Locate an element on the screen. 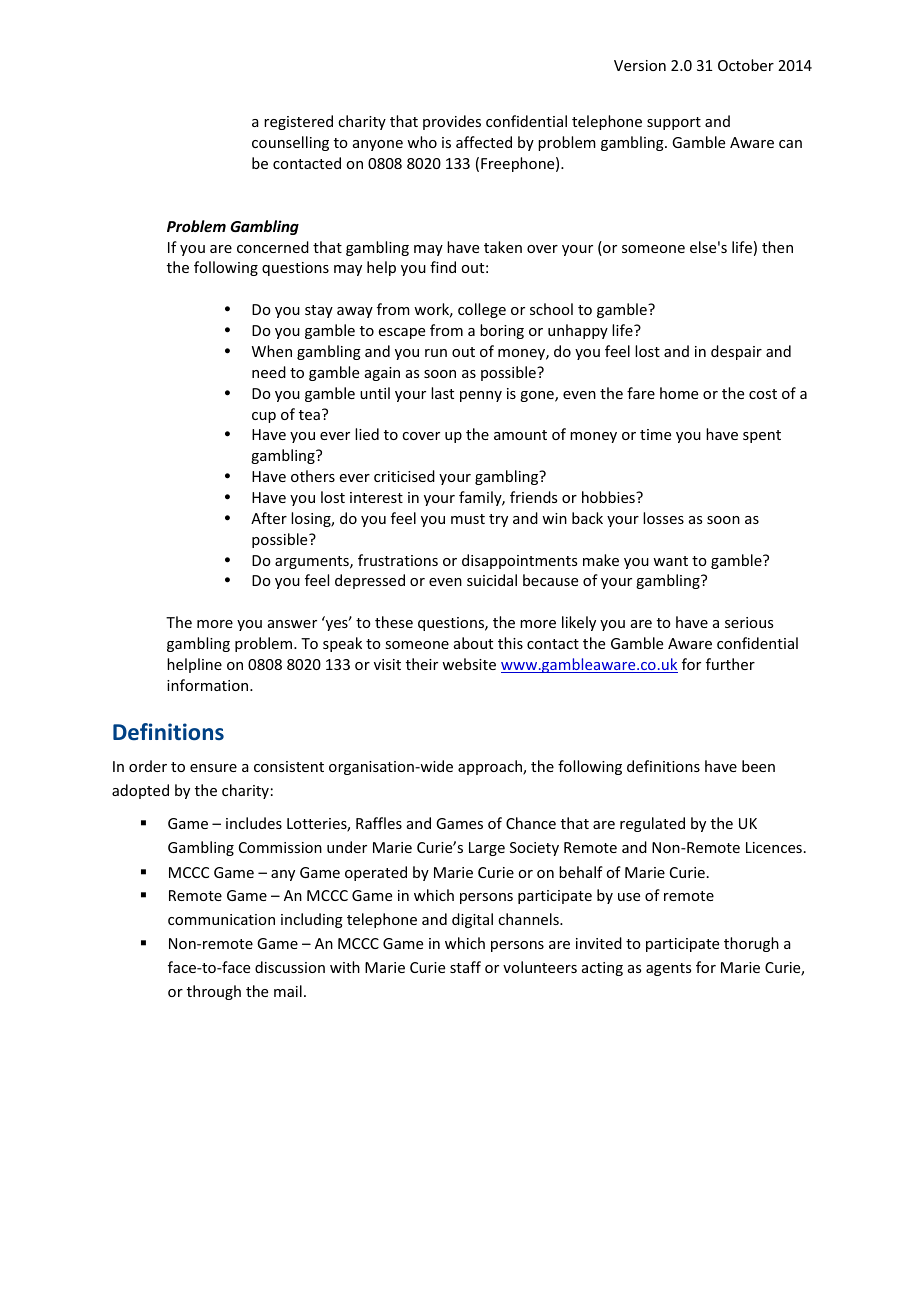 Image resolution: width=924 pixels, height=1308 pixels. must is located at coordinates (468, 519).
